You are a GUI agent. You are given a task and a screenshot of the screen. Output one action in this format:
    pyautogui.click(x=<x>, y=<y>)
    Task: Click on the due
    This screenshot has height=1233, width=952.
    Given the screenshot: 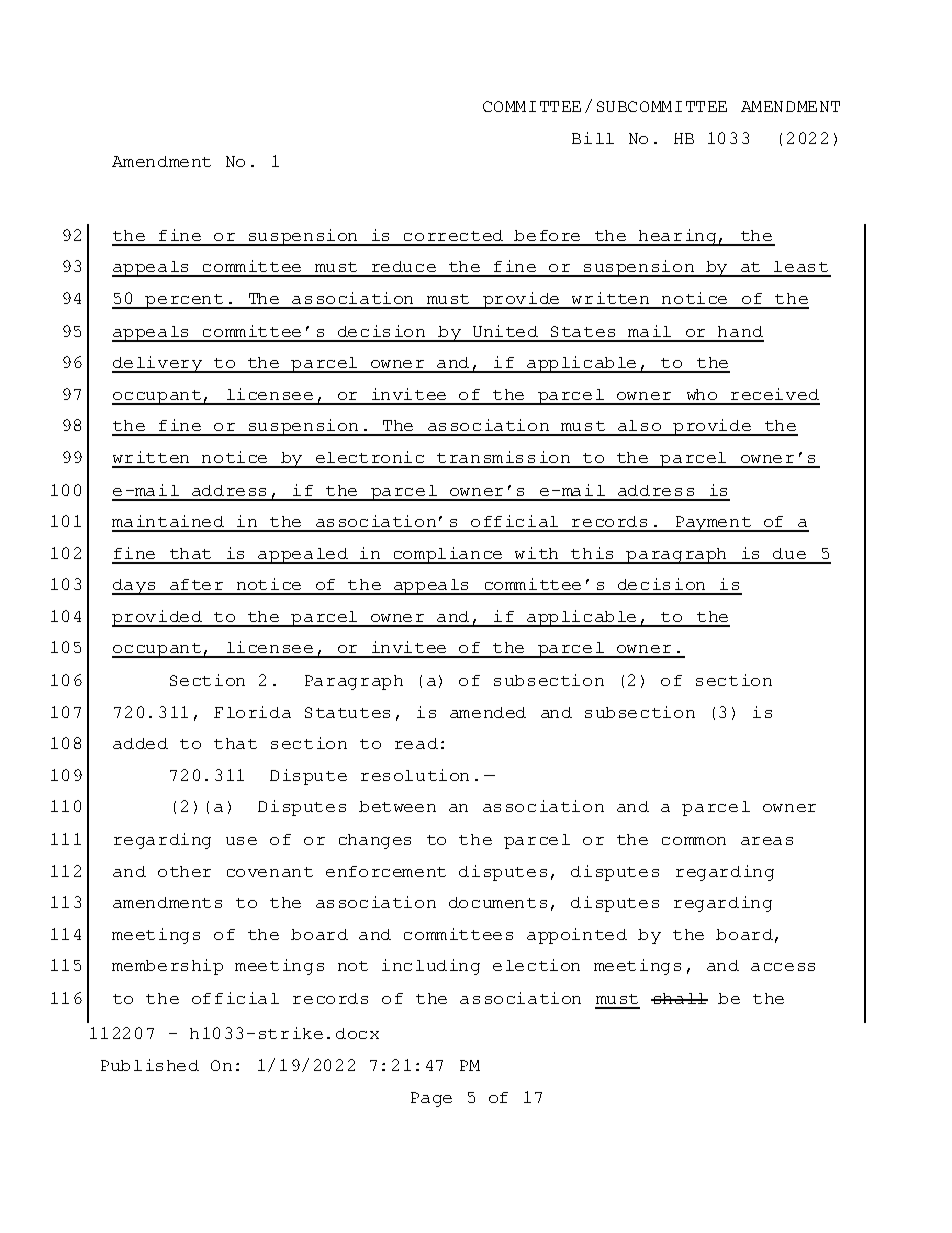 What is the action you would take?
    pyautogui.click(x=789, y=553)
